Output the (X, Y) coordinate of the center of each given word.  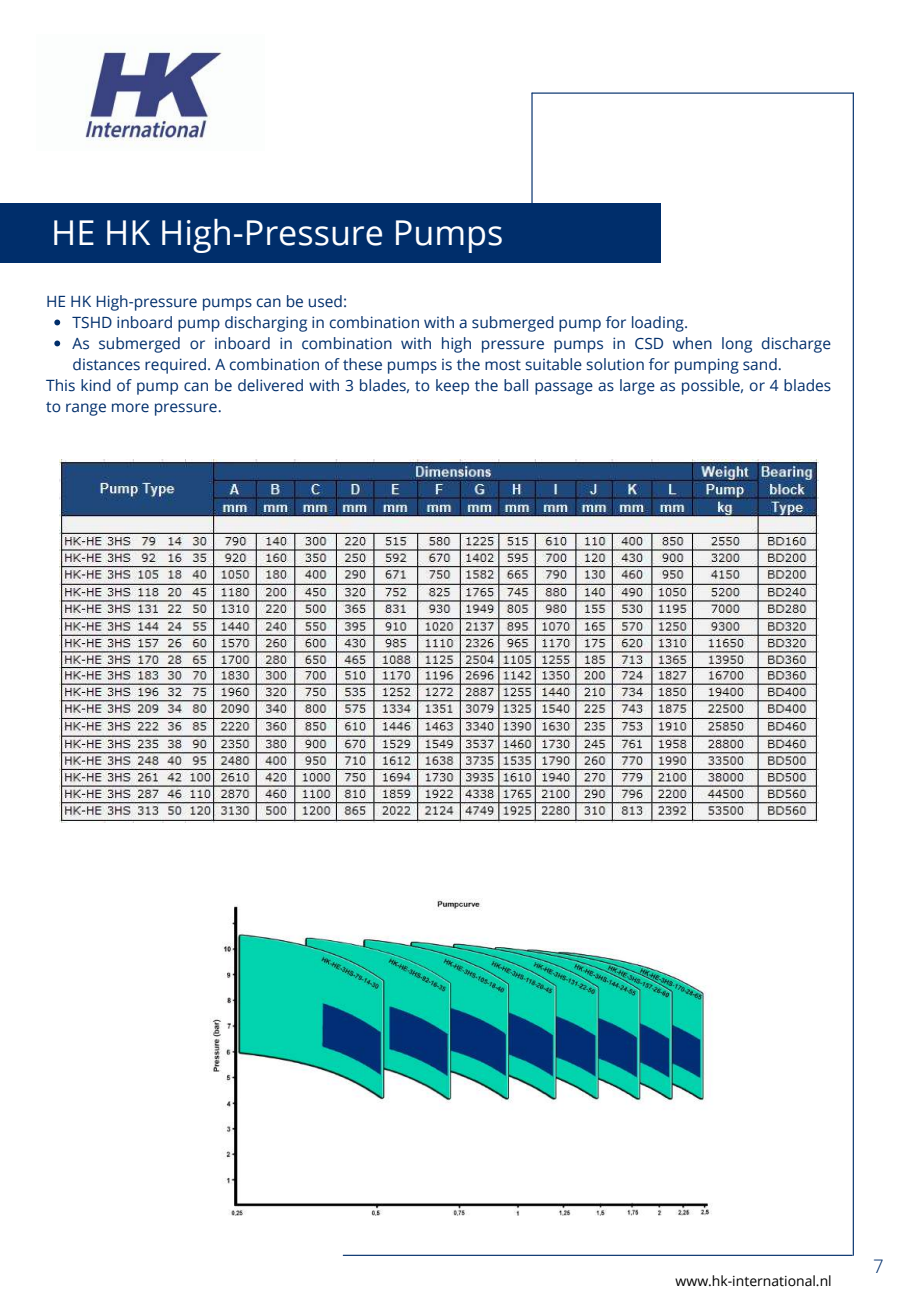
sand (760, 364)
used (325, 301)
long (737, 345)
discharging (266, 324)
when (692, 343)
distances (106, 364)
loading (659, 324)
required (175, 366)
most (503, 365)
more (130, 408)
